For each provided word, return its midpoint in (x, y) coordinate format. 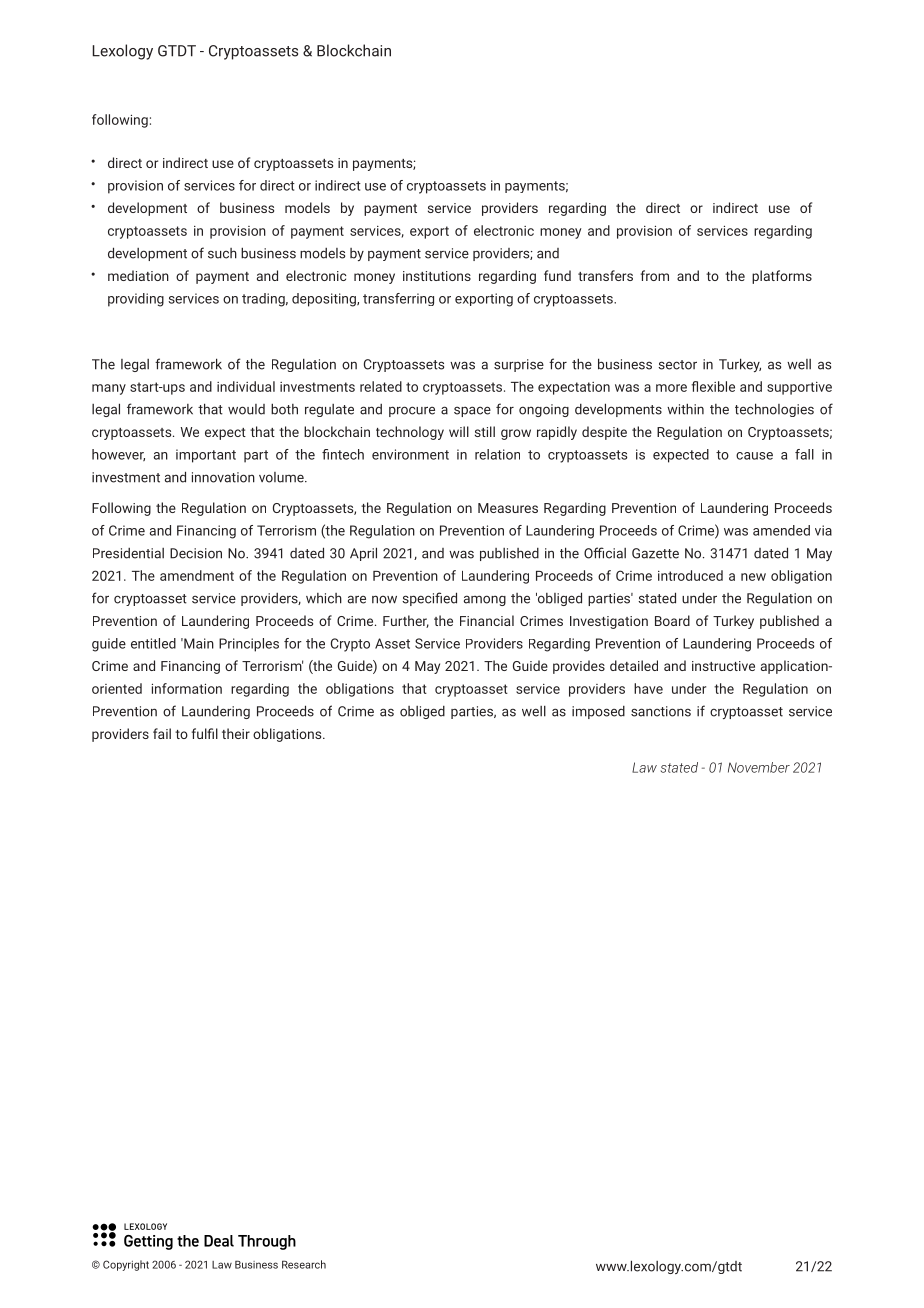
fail (162, 733)
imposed (598, 712)
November (759, 767)
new (753, 577)
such (222, 253)
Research (304, 1264)
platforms (782, 277)
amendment (197, 575)
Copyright (126, 1265)
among (485, 600)
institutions (437, 276)
